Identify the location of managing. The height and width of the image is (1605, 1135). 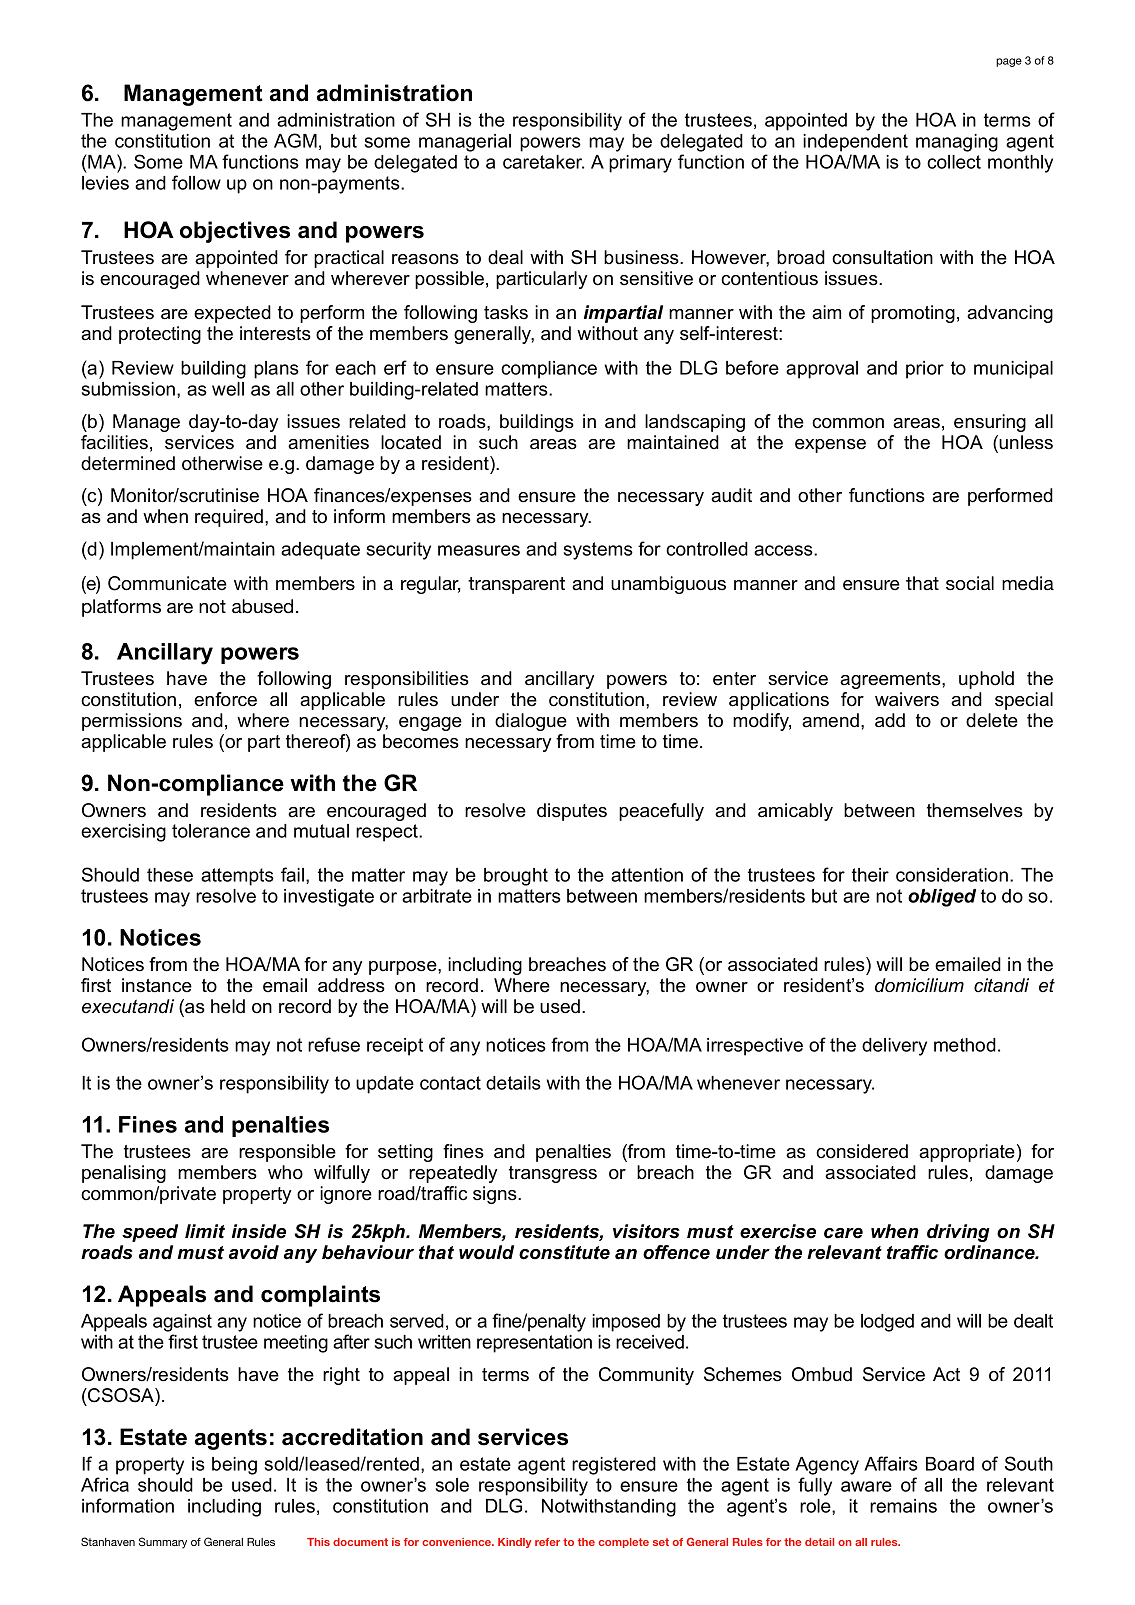
(957, 143).
